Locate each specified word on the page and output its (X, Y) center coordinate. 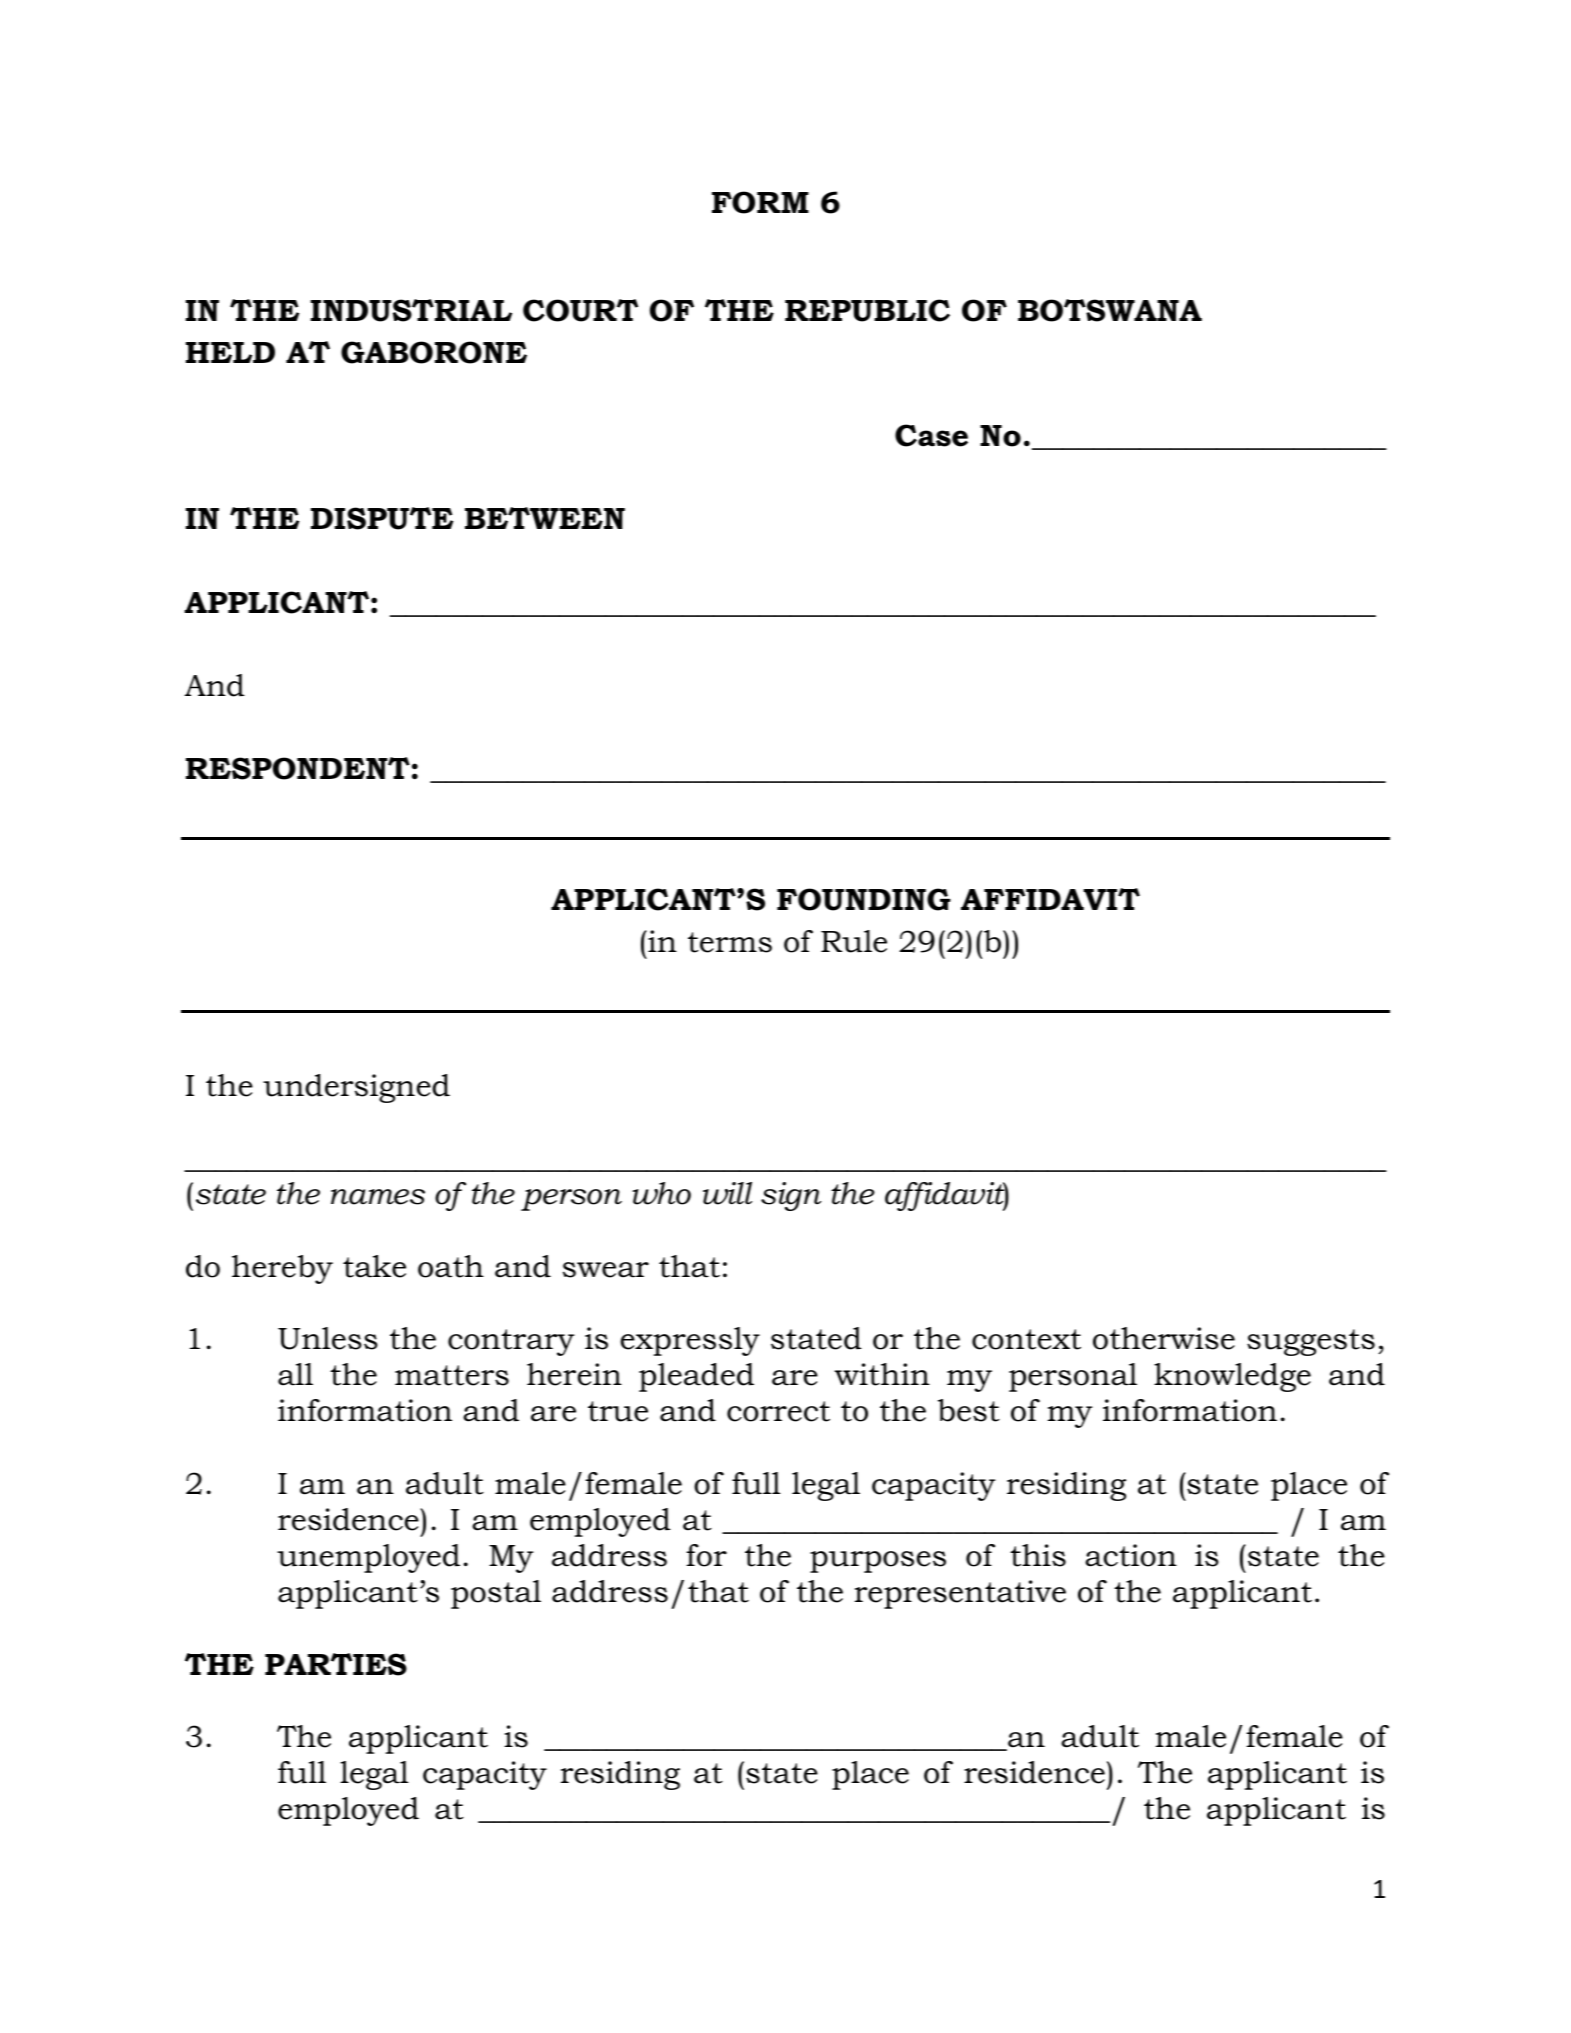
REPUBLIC (867, 310)
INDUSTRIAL (411, 310)
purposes (878, 1562)
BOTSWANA (1110, 310)
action (1131, 1555)
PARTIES (336, 1664)
